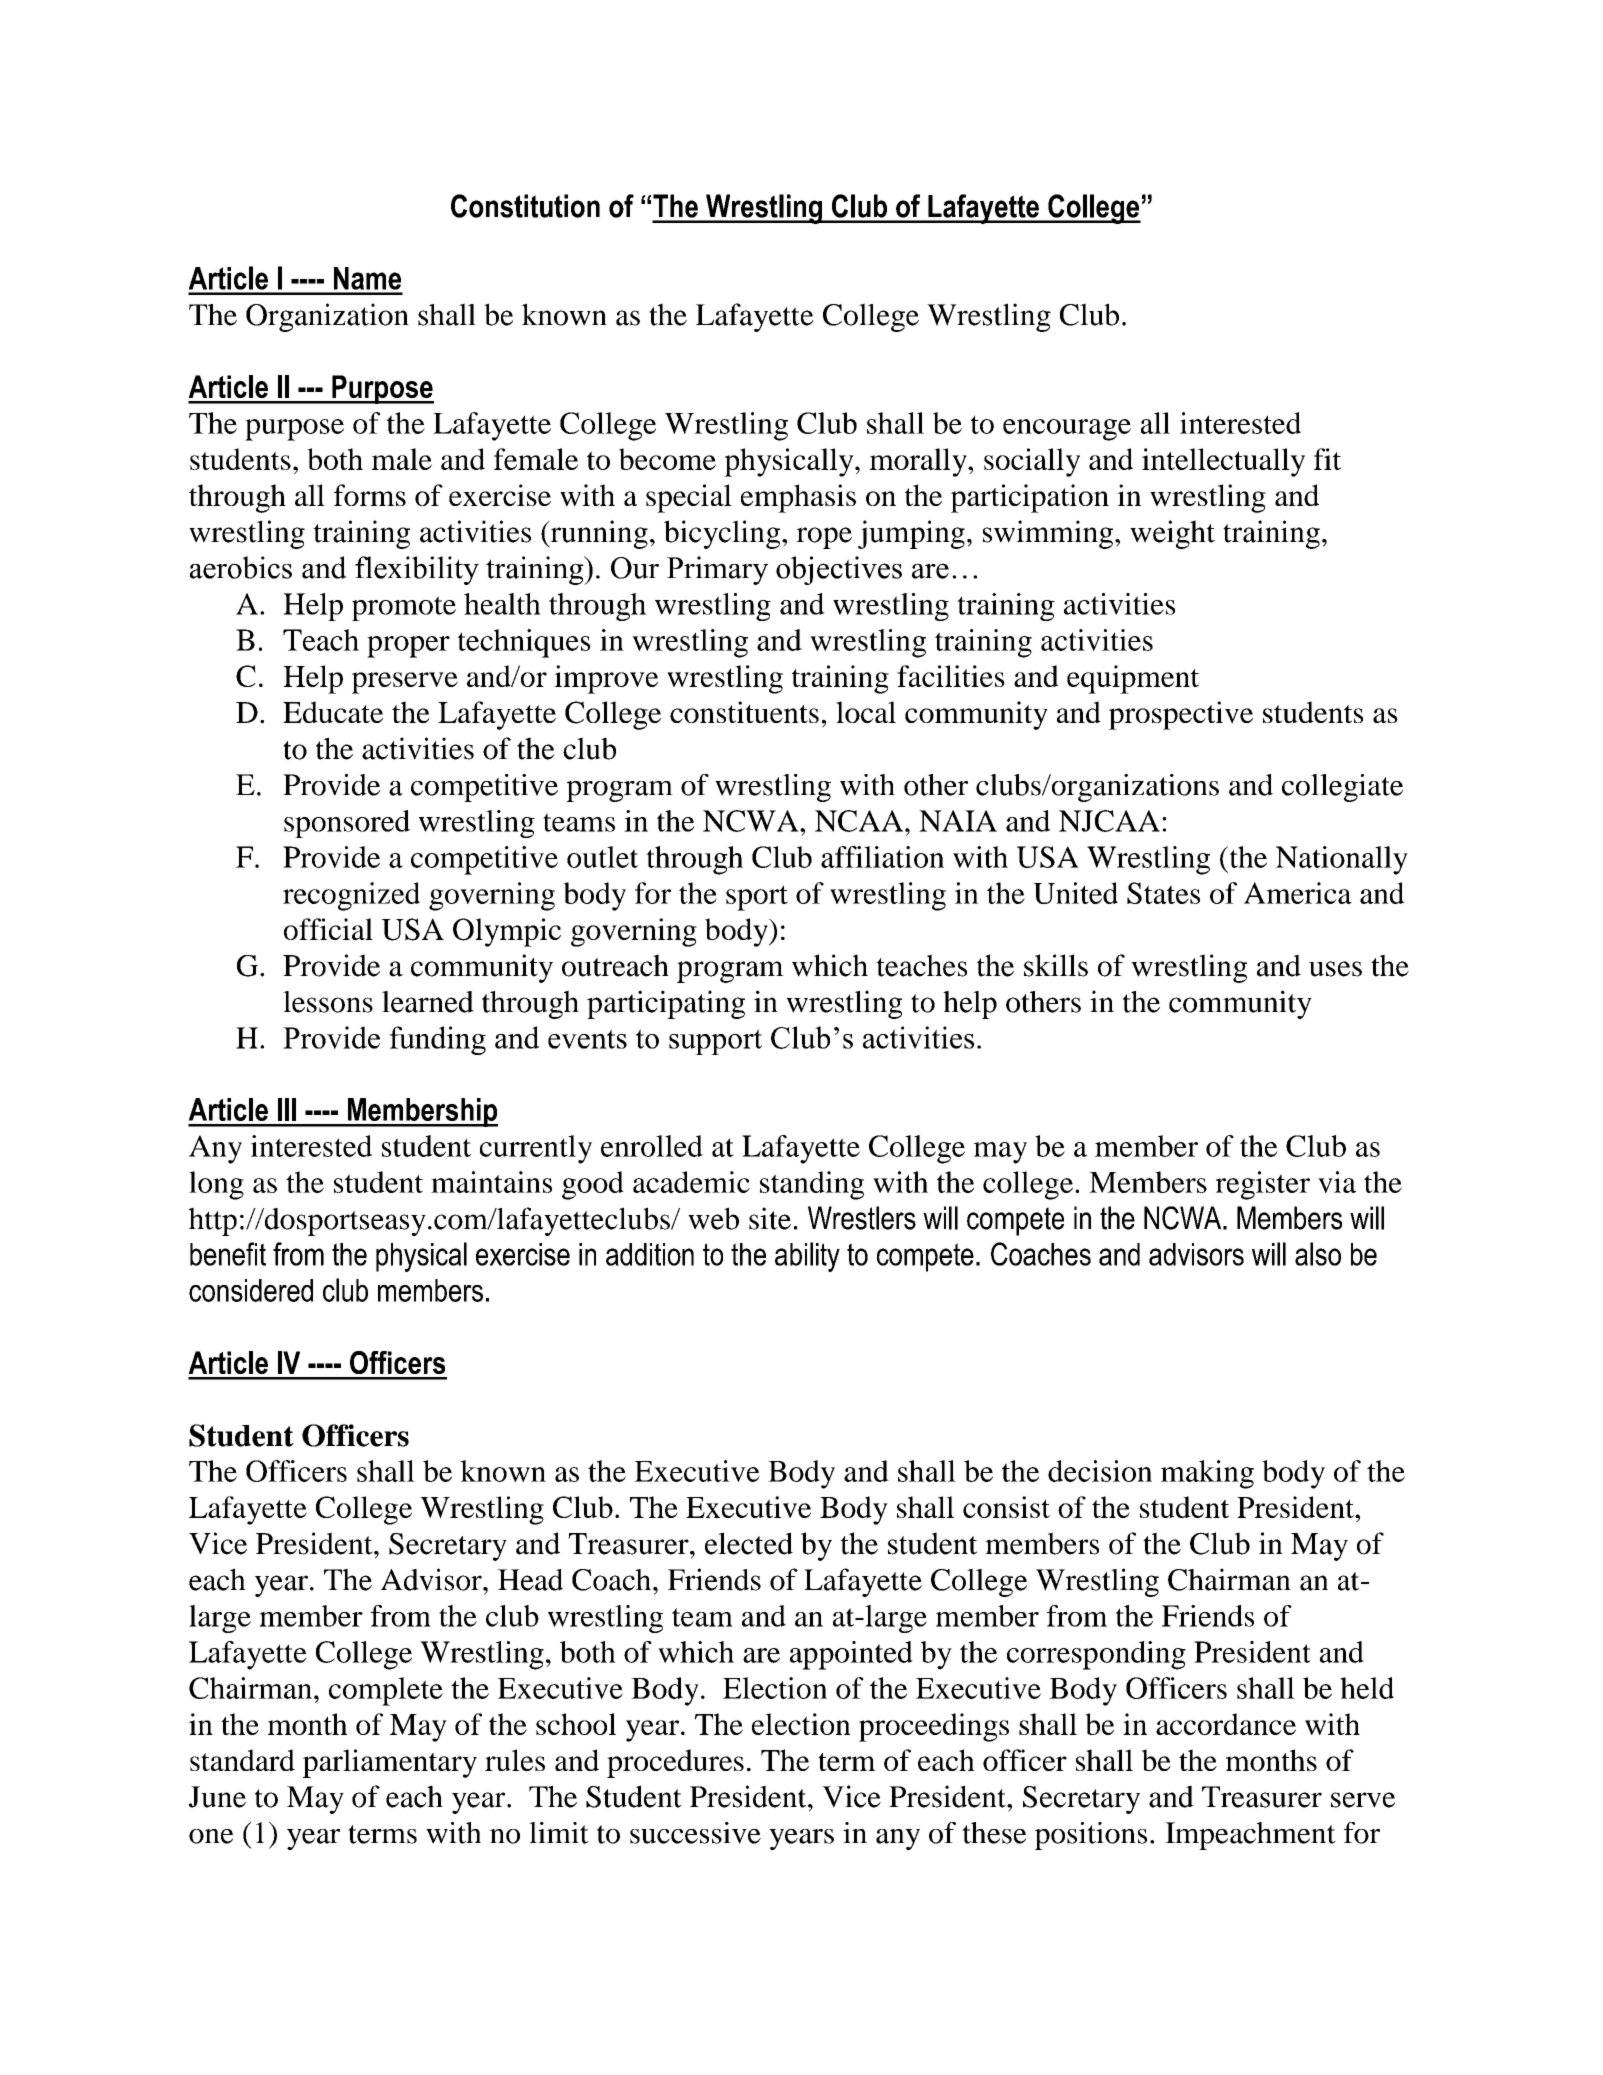 Image resolution: width=1603 pixels, height=2075 pixels. I want to click on uses, so click(1335, 969).
